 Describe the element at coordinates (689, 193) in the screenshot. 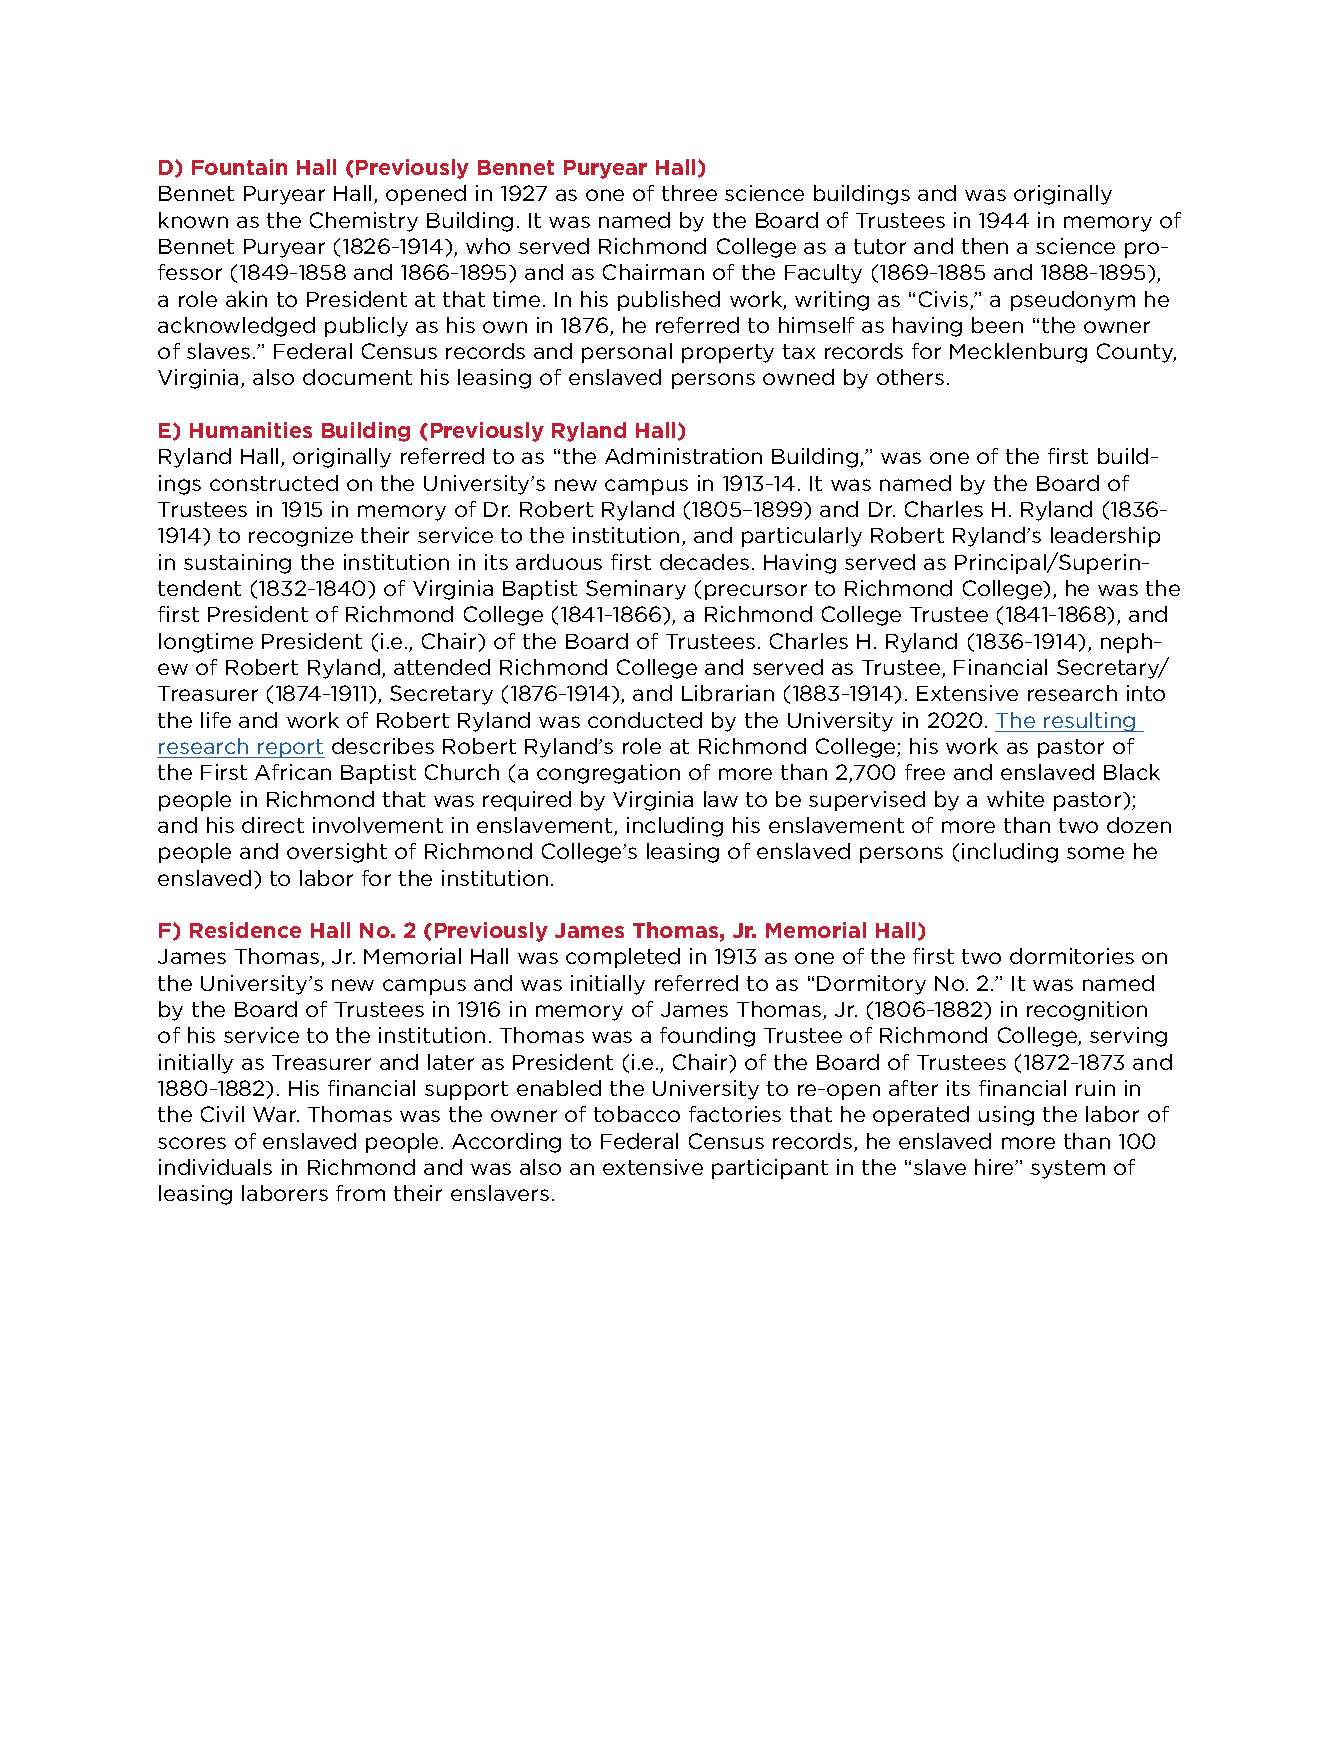

I see `three` at that location.
